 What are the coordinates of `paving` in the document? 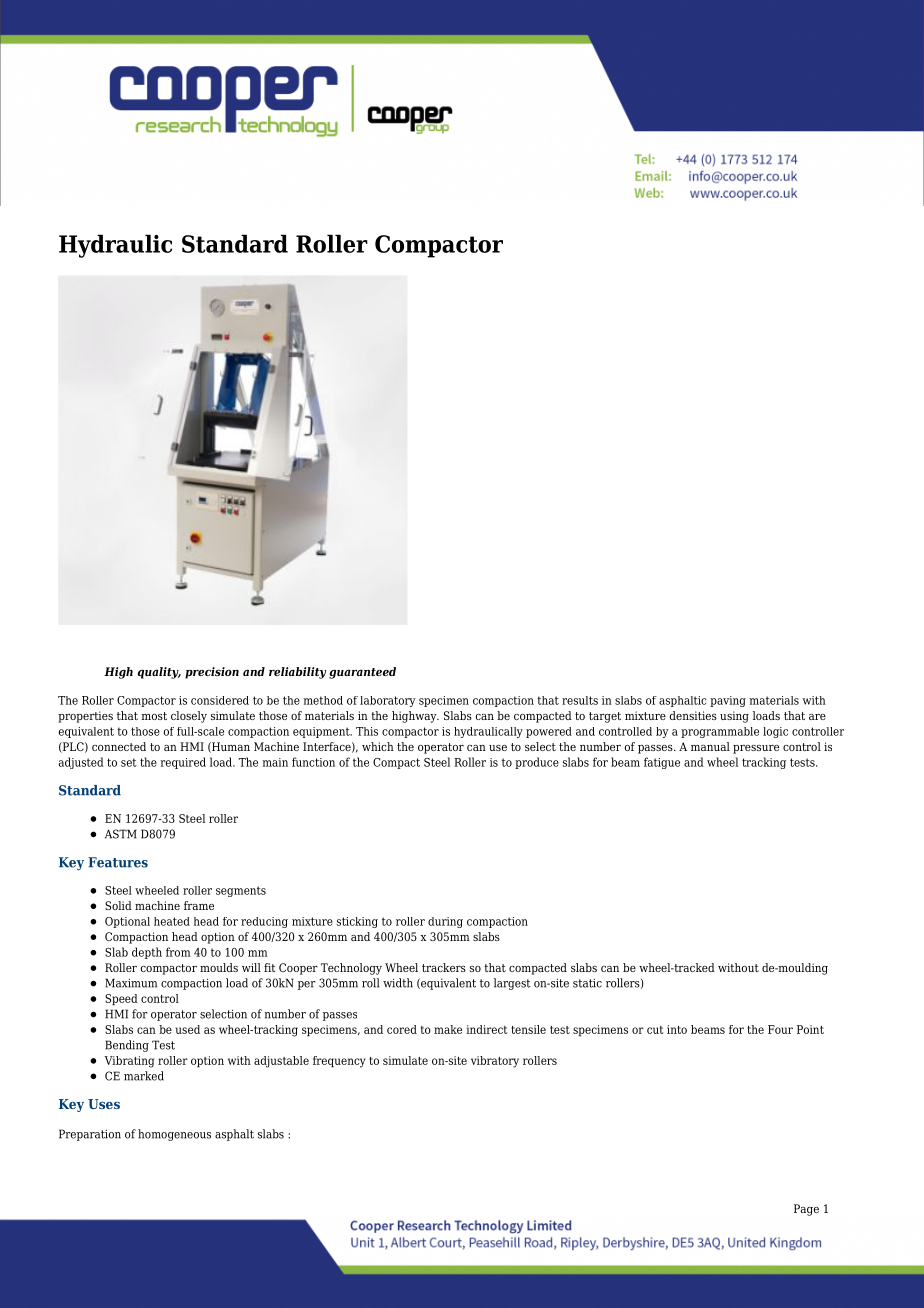 It's located at (728, 701).
